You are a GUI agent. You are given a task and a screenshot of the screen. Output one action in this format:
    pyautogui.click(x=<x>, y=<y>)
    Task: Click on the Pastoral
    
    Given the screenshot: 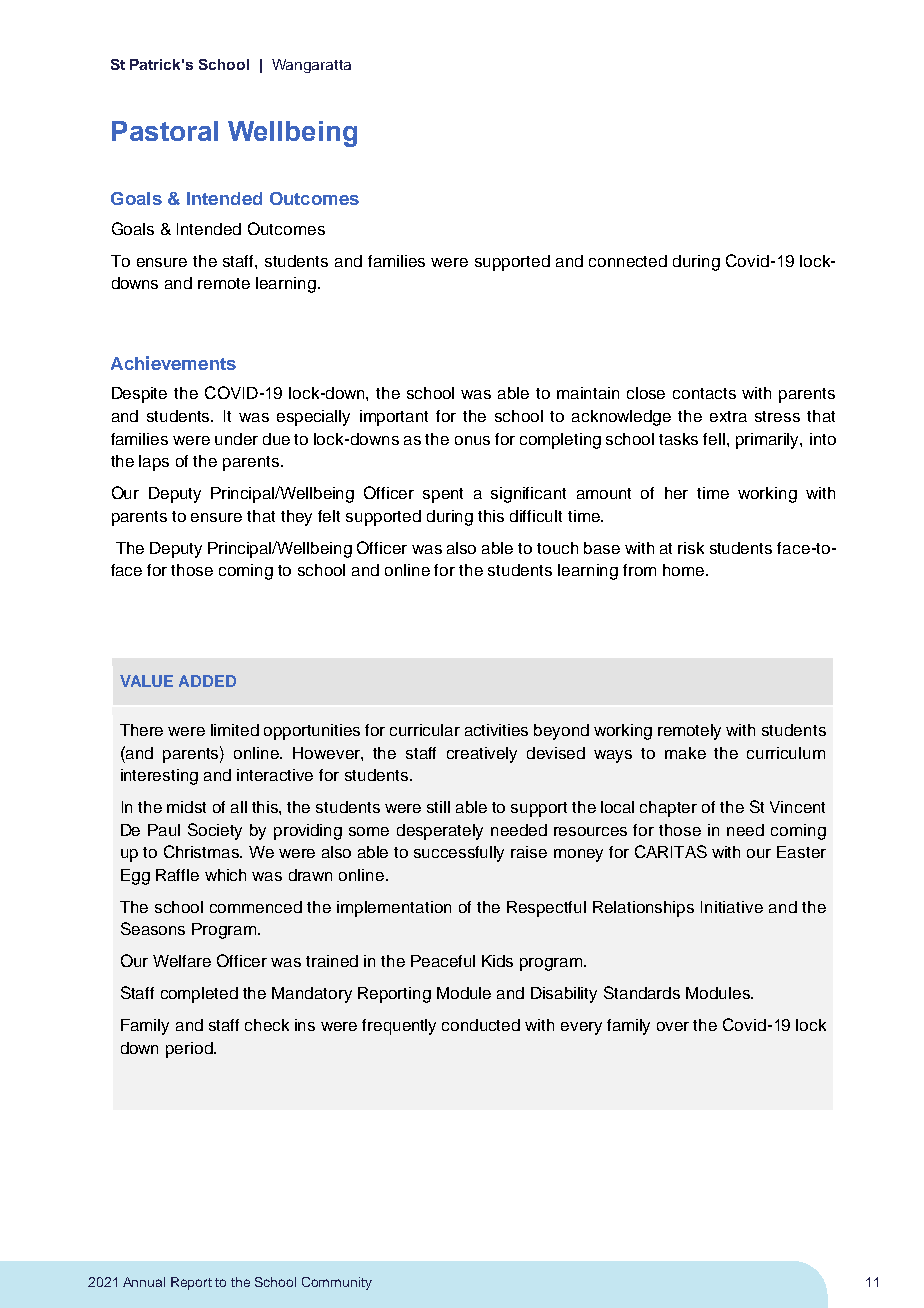 What is the action you would take?
    pyautogui.click(x=165, y=131)
